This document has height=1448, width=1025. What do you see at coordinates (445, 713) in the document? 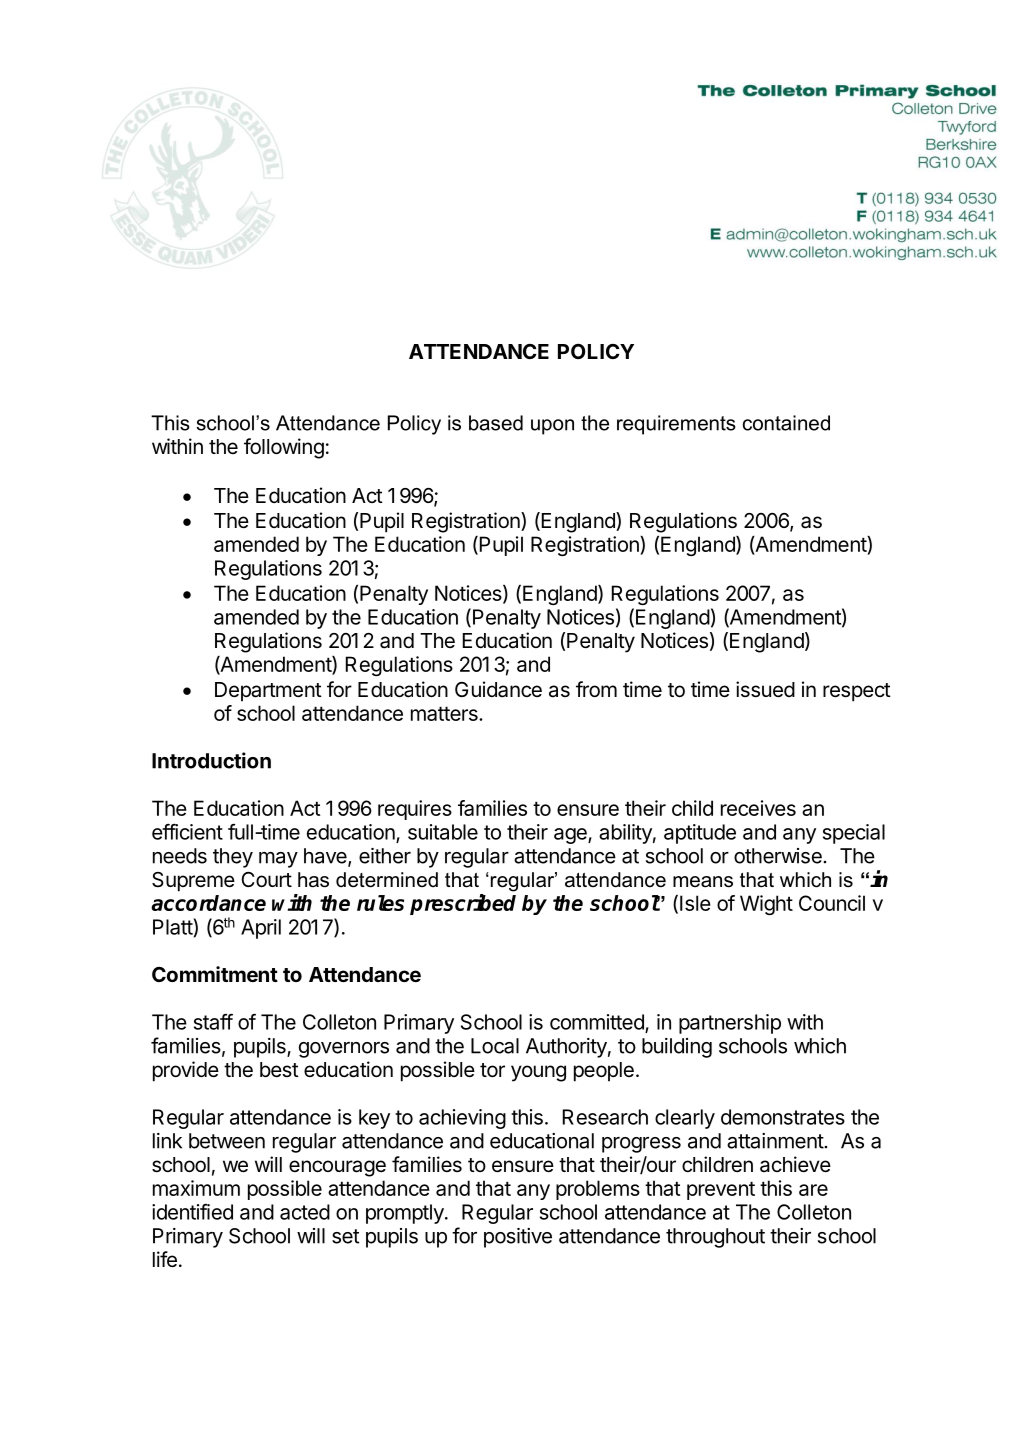
I see `matters` at bounding box center [445, 713].
